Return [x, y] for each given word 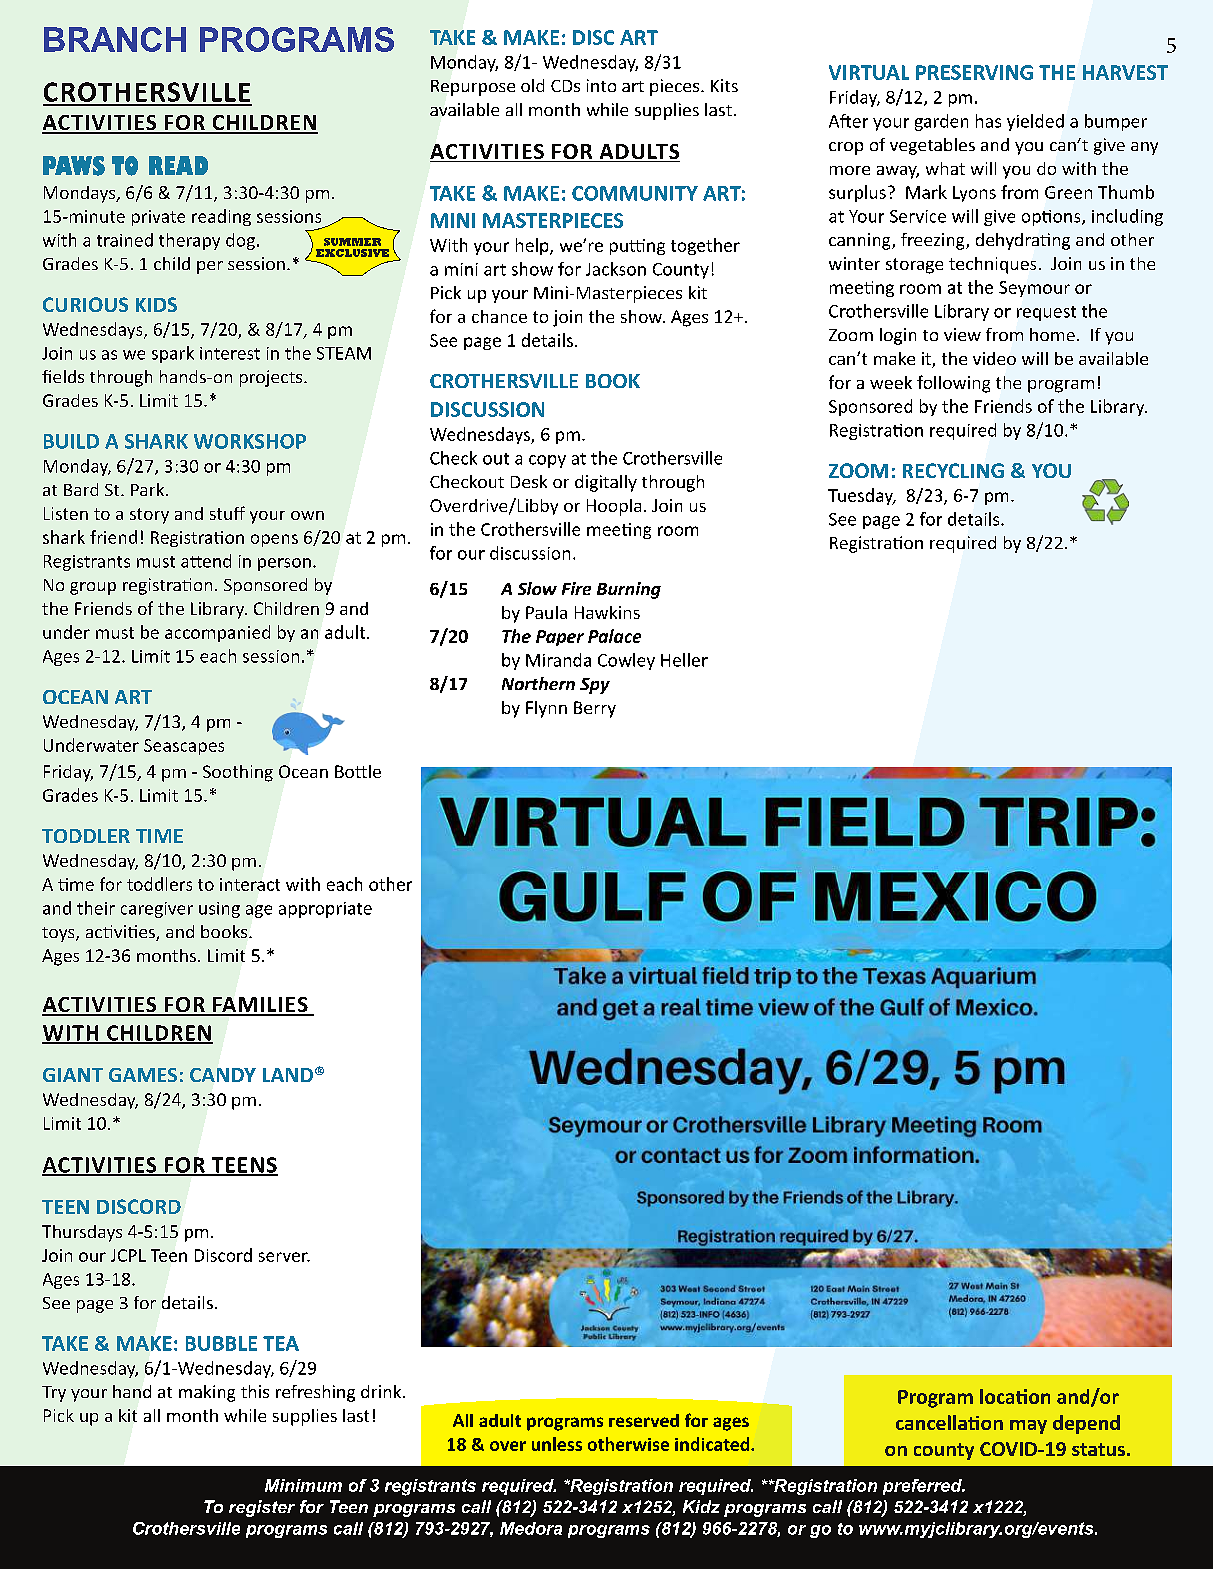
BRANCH [115, 39]
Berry [595, 709]
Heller [684, 660]
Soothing [238, 773]
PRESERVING [974, 72]
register [262, 1508]
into [601, 85]
